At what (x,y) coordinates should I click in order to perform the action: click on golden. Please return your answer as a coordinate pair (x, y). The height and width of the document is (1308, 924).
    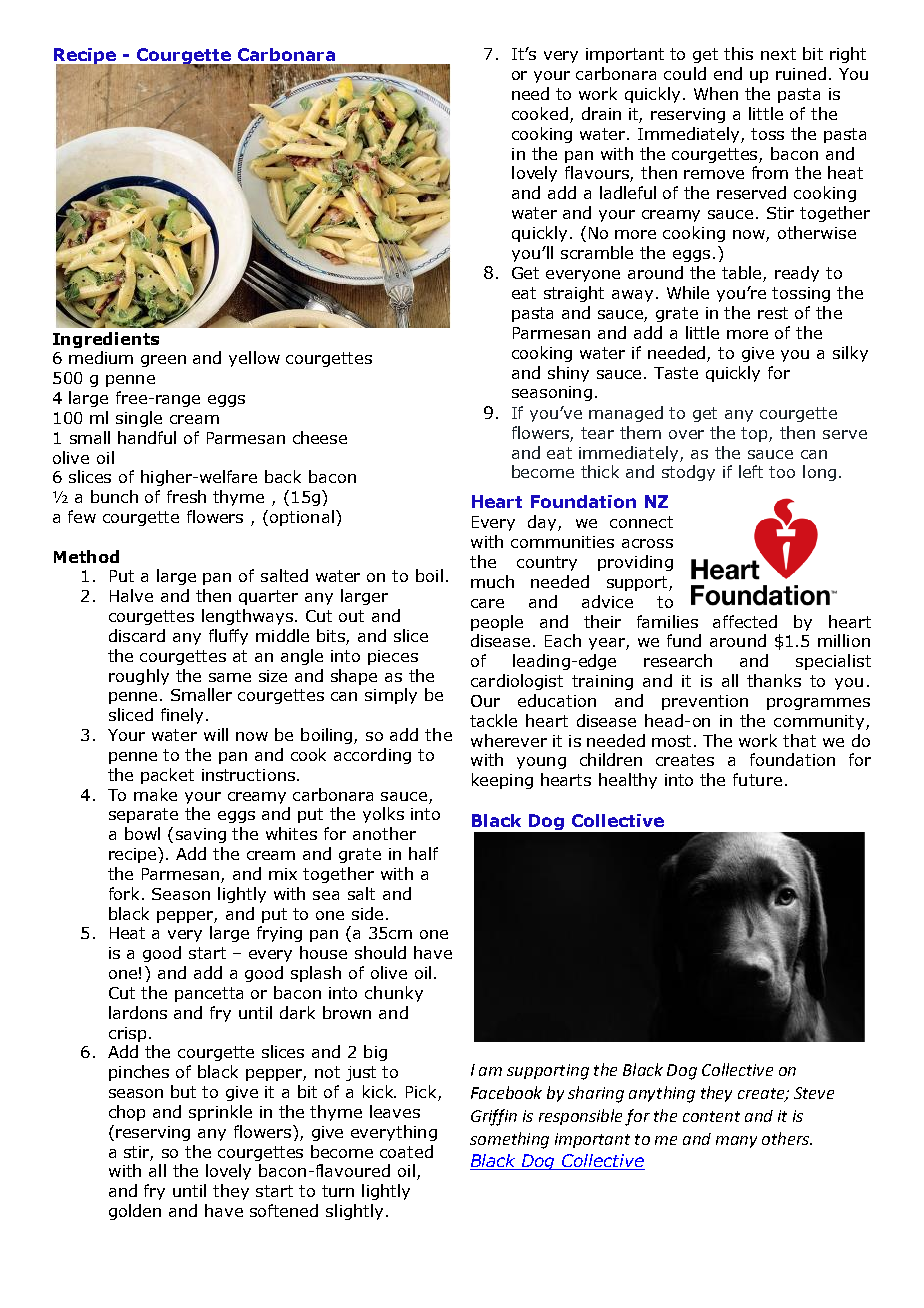
    Looking at the image, I should click on (135, 1212).
